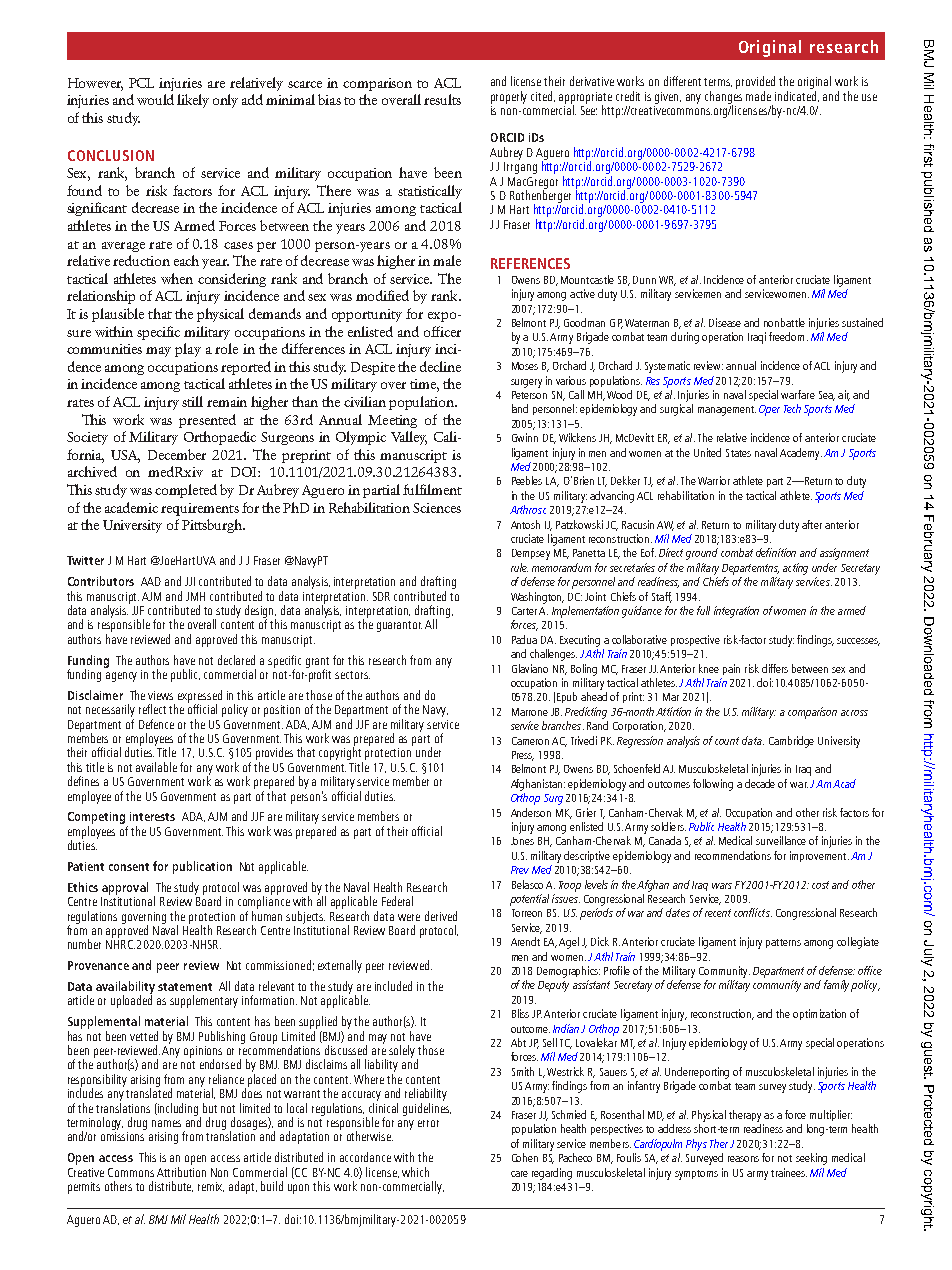  I want to click on made, so click(758, 96).
